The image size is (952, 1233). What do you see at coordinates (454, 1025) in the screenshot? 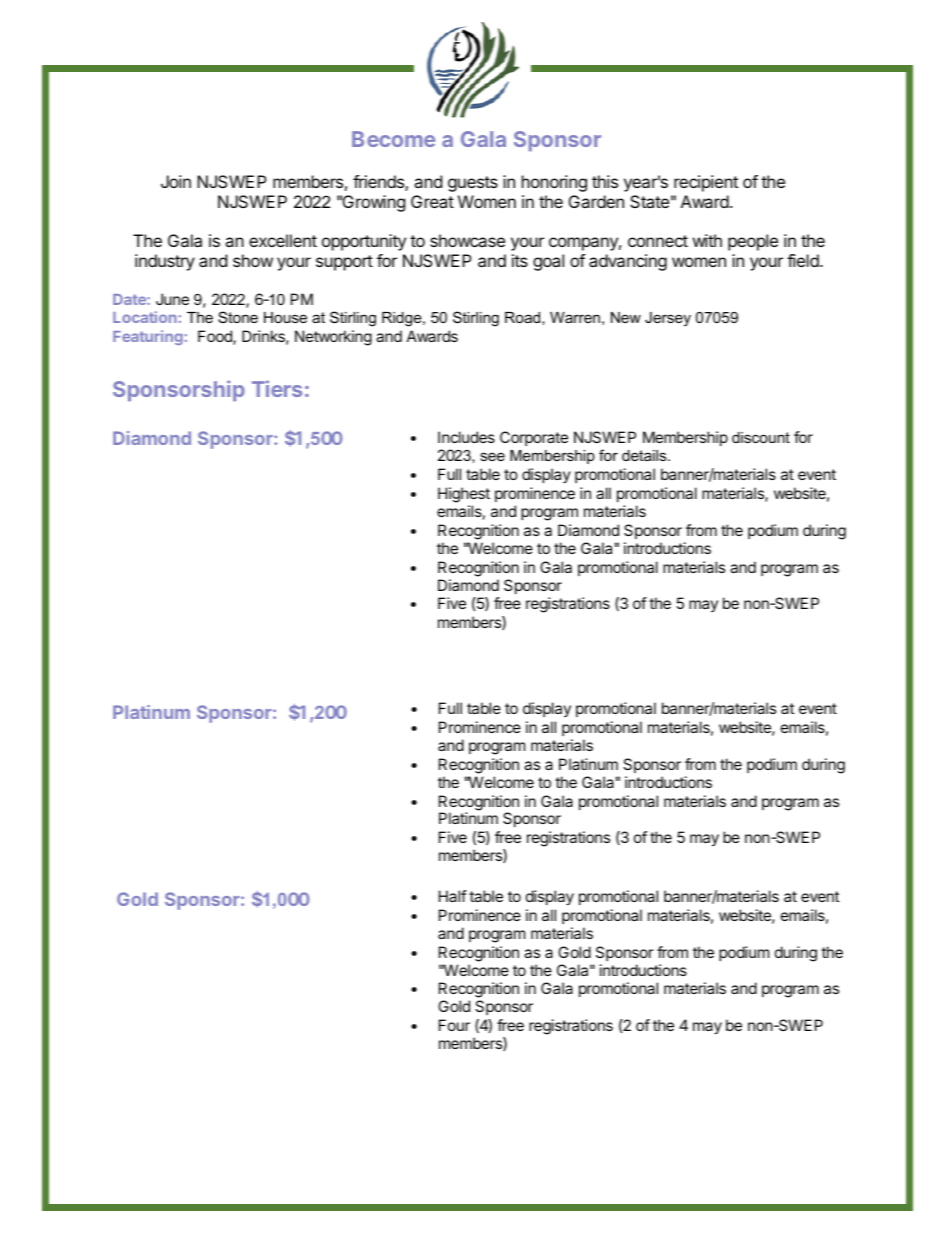
I see `Four` at bounding box center [454, 1025].
